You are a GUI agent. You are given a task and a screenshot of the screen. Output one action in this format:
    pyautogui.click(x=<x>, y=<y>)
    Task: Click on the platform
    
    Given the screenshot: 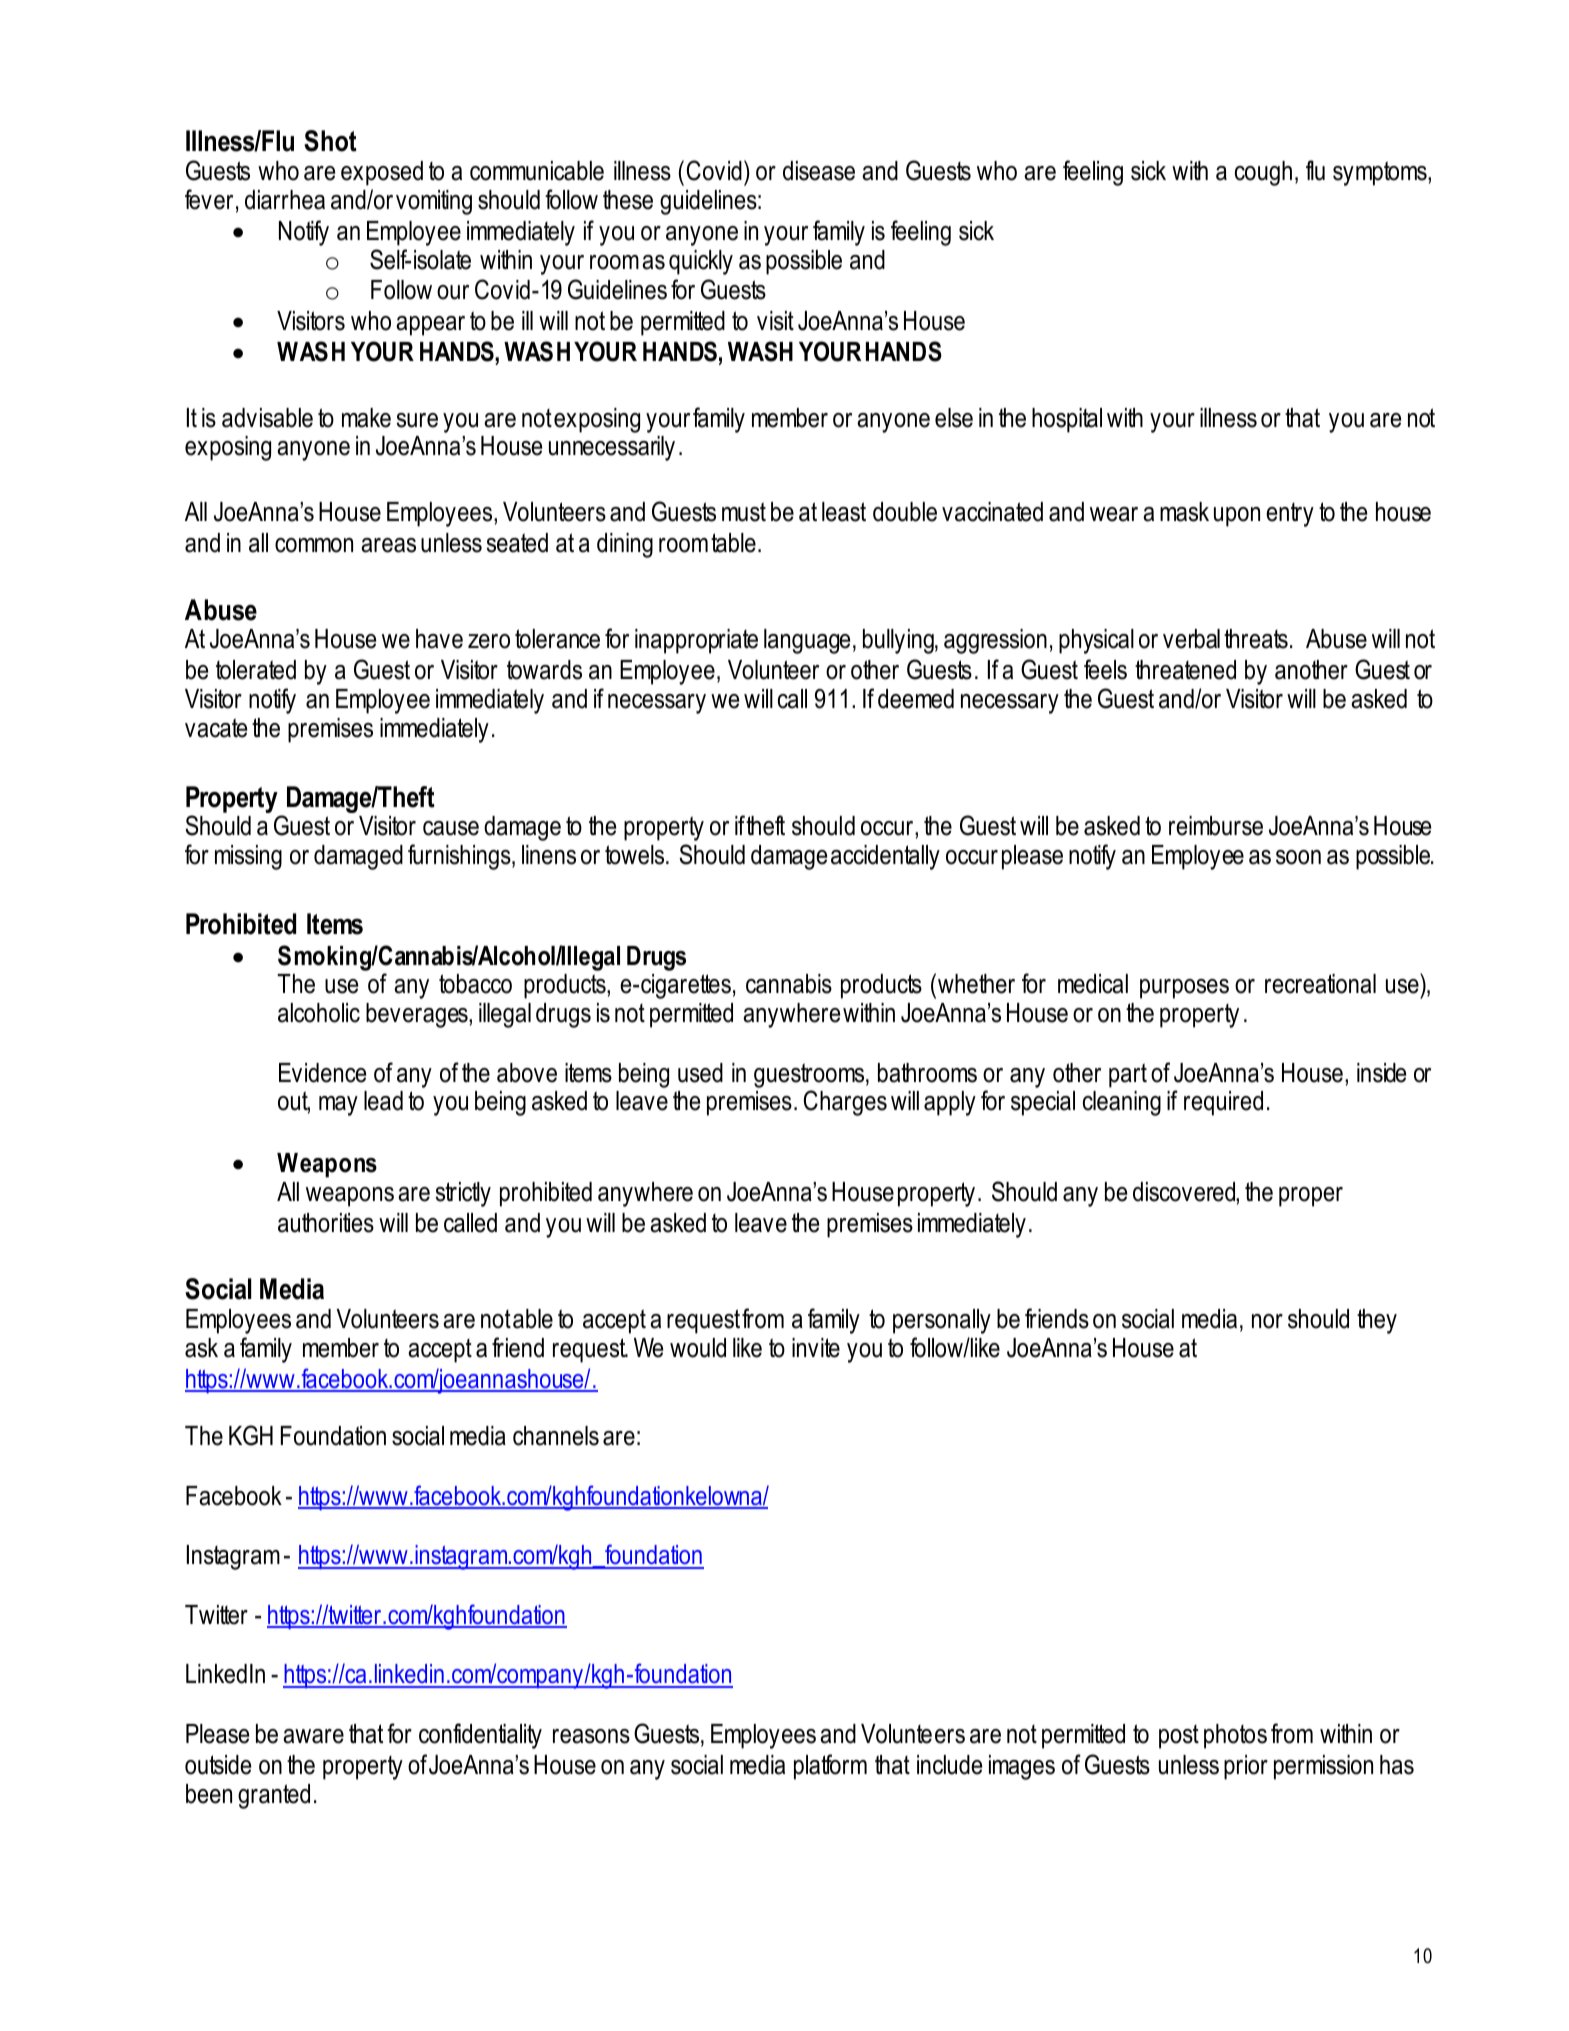 What is the action you would take?
    pyautogui.click(x=830, y=1767)
